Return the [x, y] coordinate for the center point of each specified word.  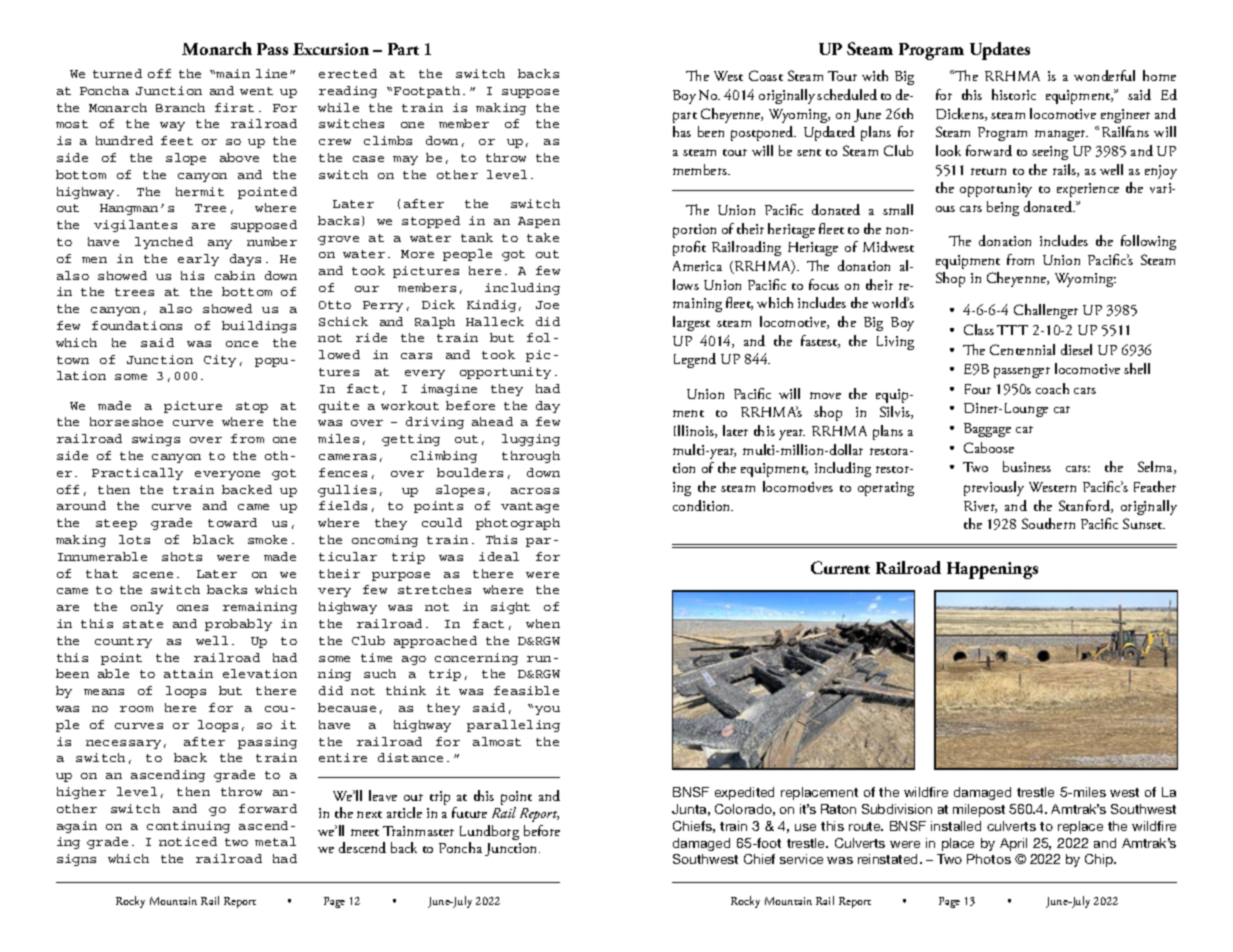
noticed [188, 841]
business [1027, 466]
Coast [766, 75]
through [531, 457]
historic [1014, 94]
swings [156, 440]
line [273, 73]
